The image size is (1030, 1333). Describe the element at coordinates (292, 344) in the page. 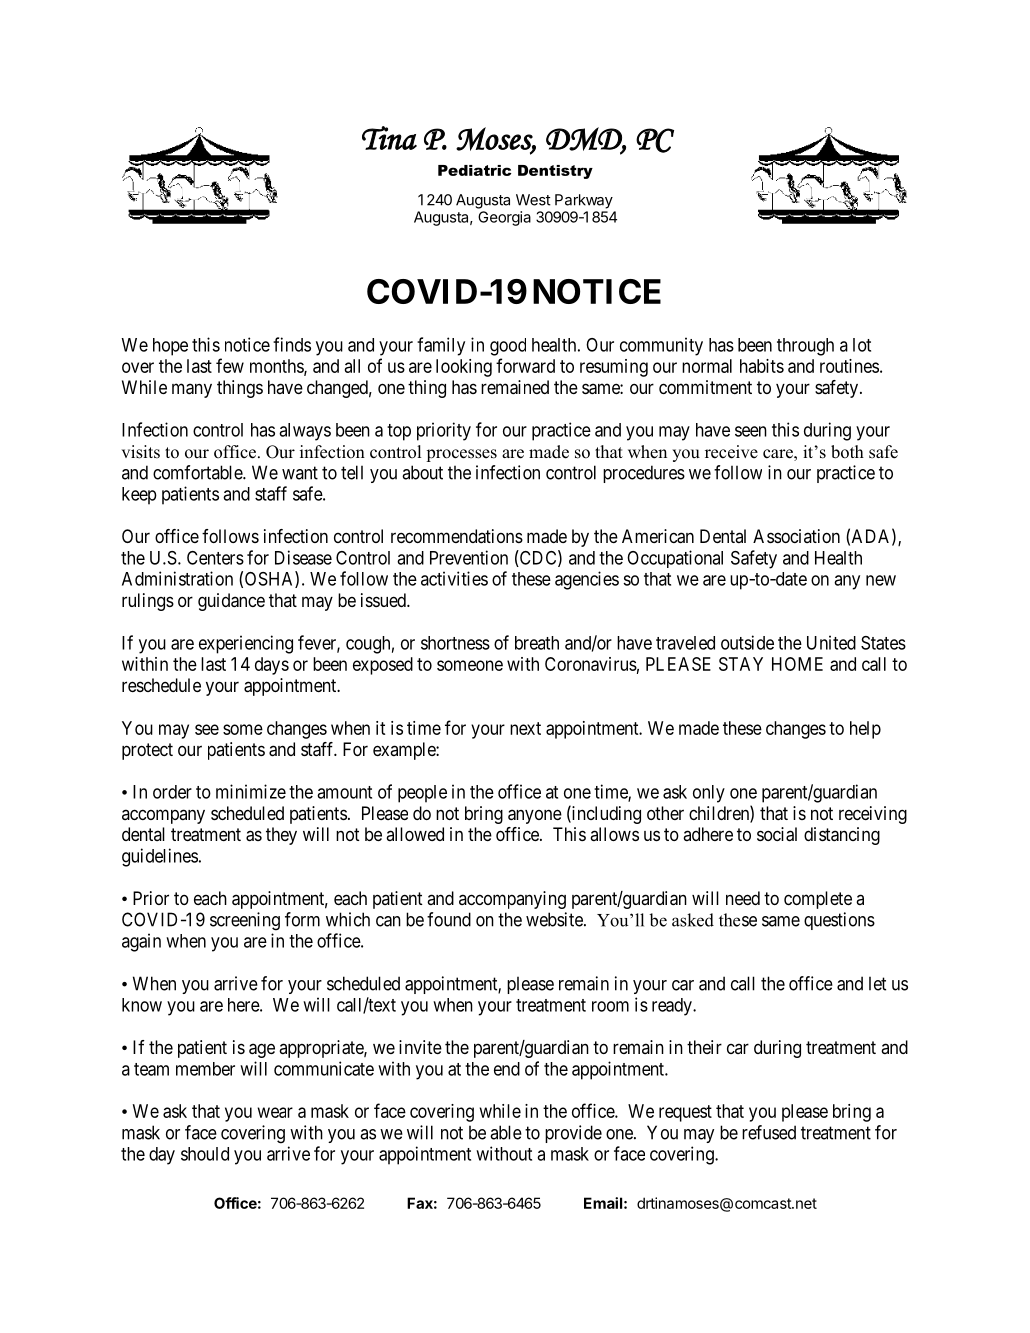

I see `finds` at that location.
